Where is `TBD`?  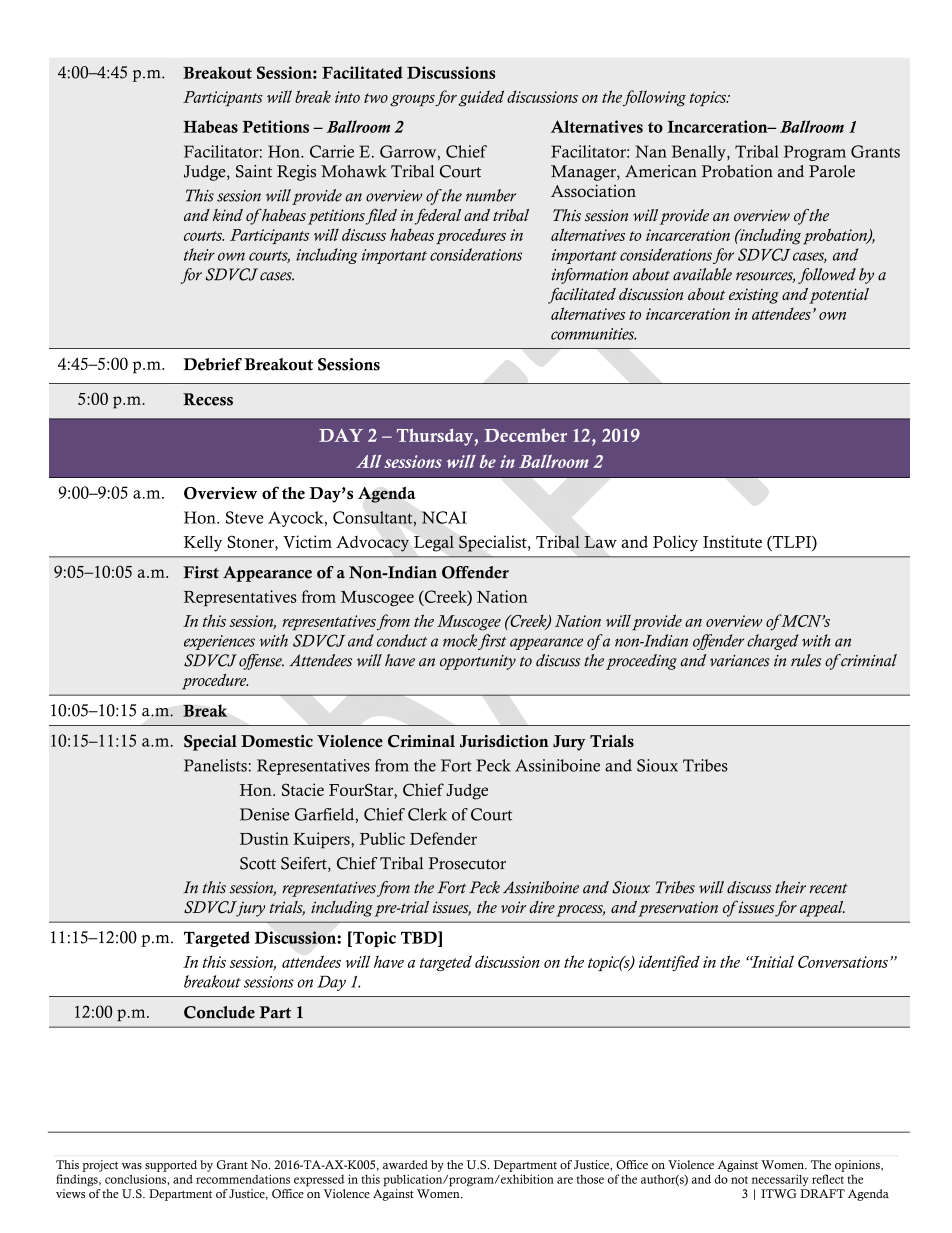 TBD is located at coordinates (420, 937).
